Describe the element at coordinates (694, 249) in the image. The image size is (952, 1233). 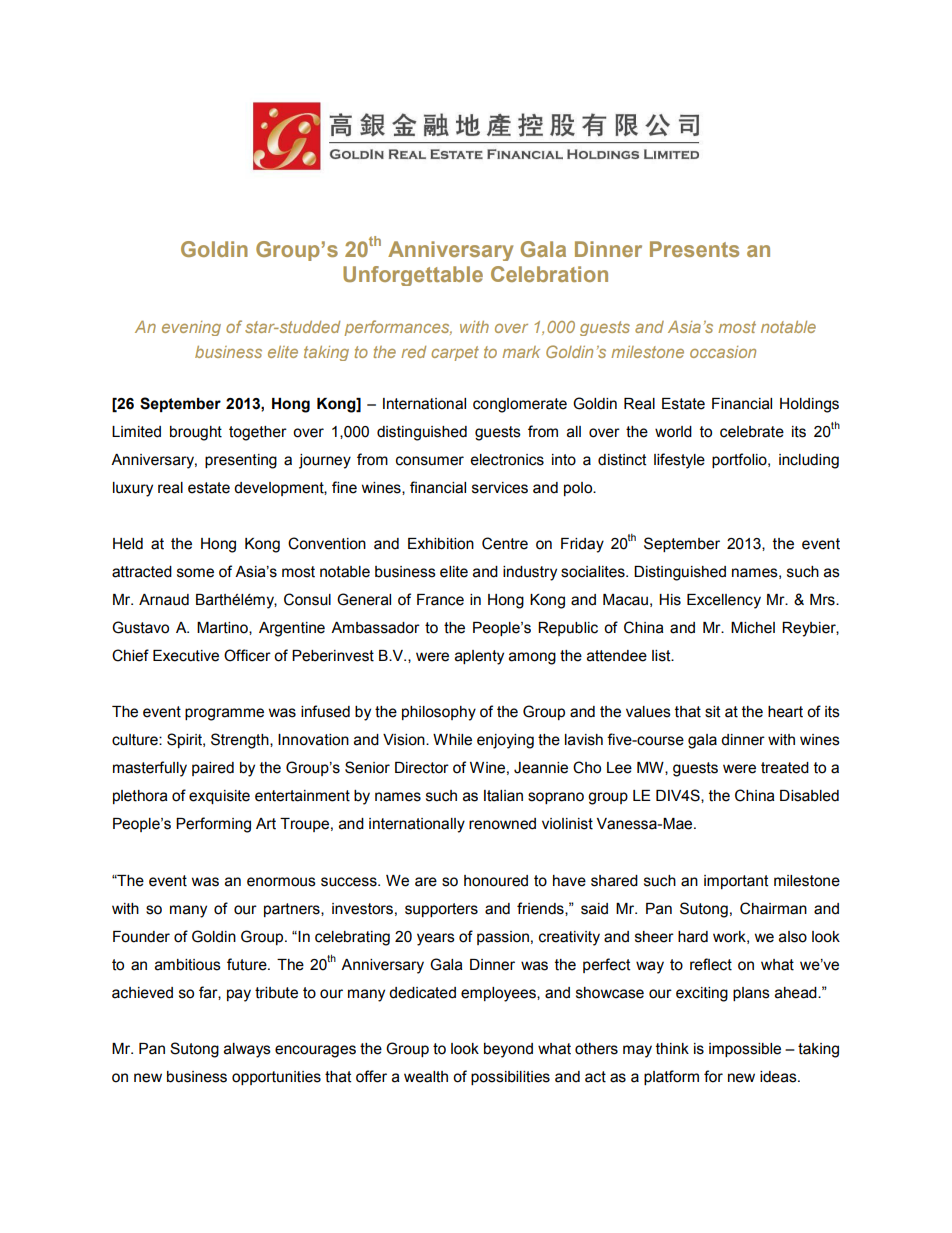
I see `Presents` at that location.
